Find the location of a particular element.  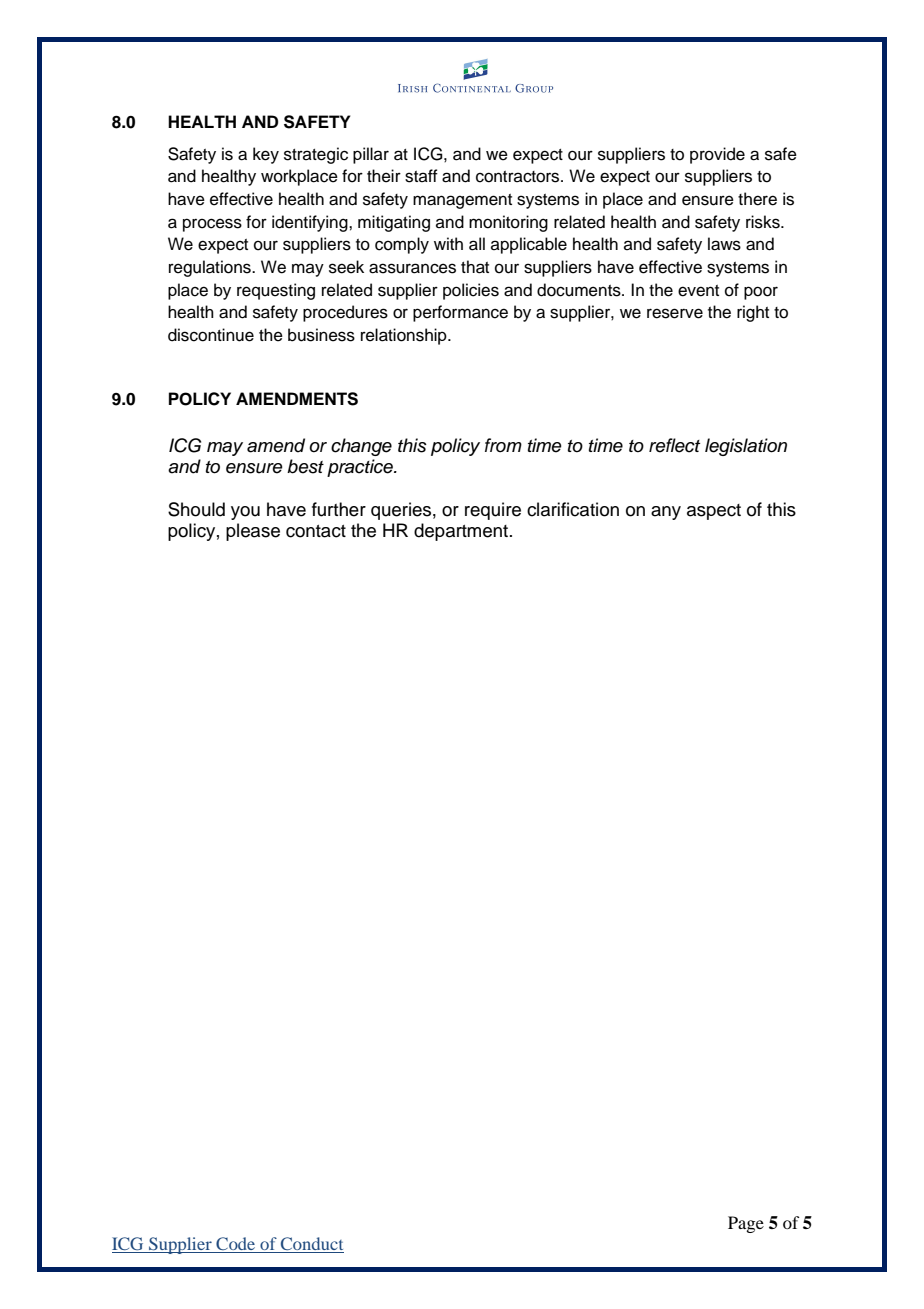

department is located at coordinates (462, 532).
